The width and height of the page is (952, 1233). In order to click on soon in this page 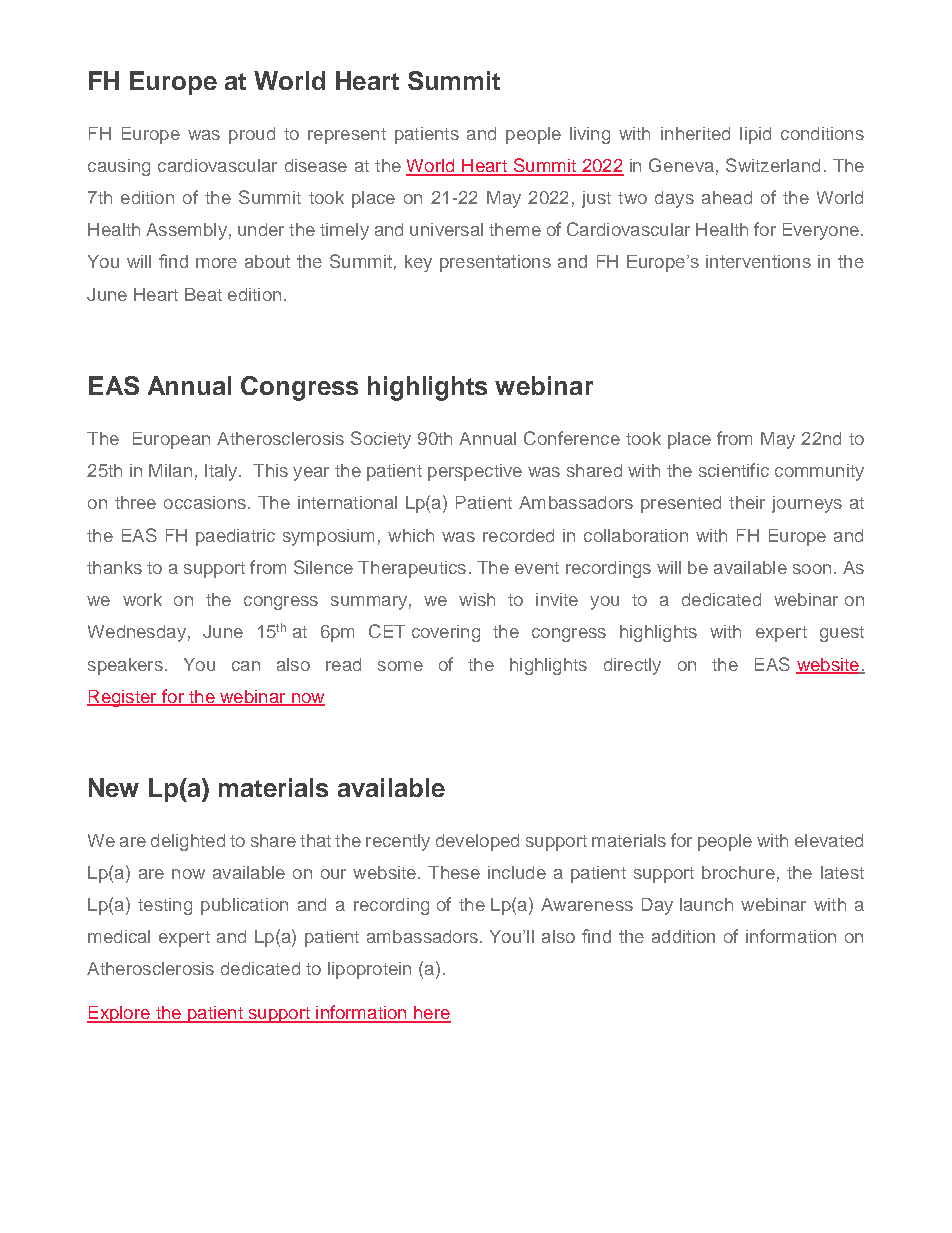, I will do `click(812, 569)`.
